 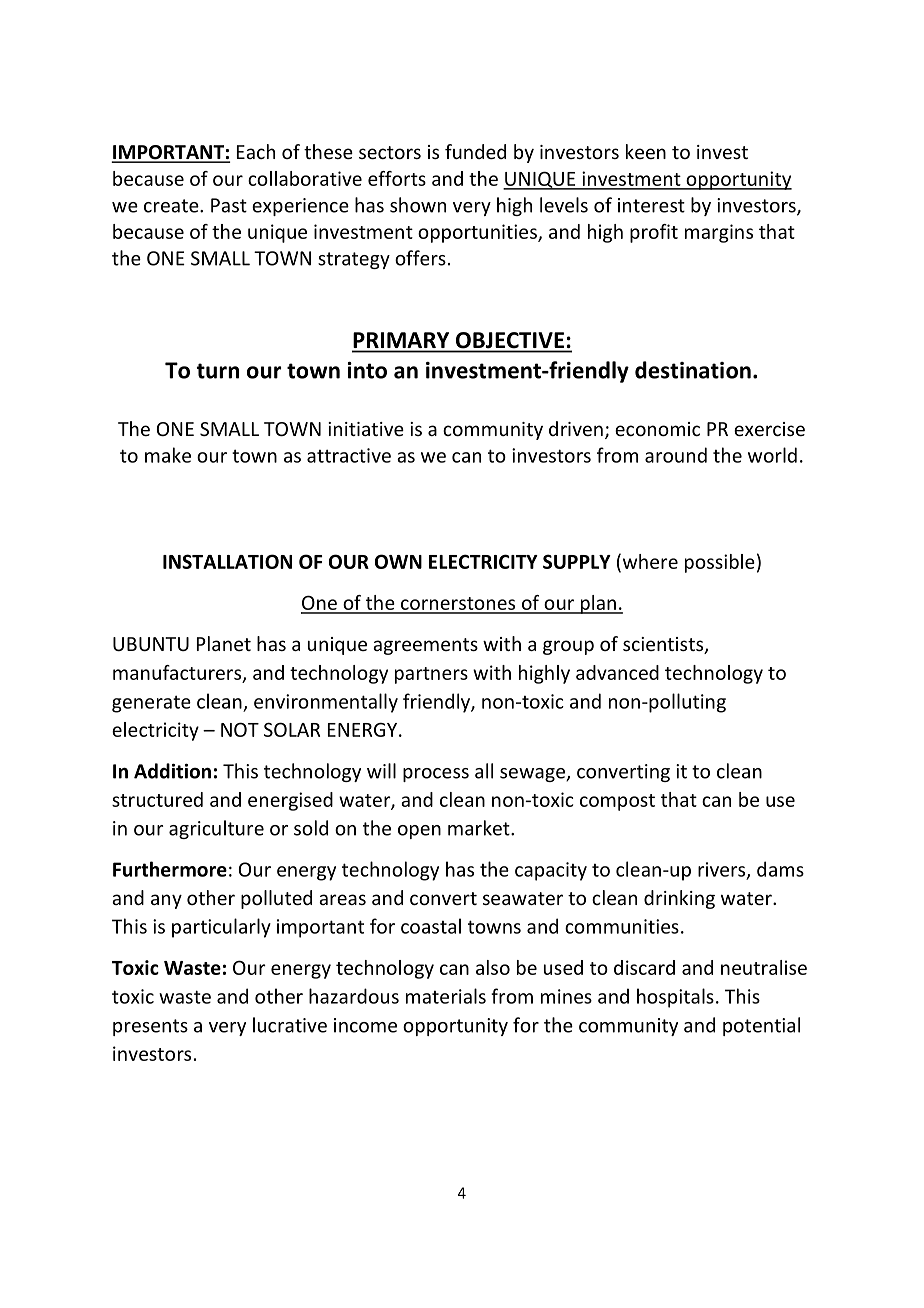 What do you see at coordinates (227, 561) in the document?
I see `INSTALLATION` at bounding box center [227, 561].
